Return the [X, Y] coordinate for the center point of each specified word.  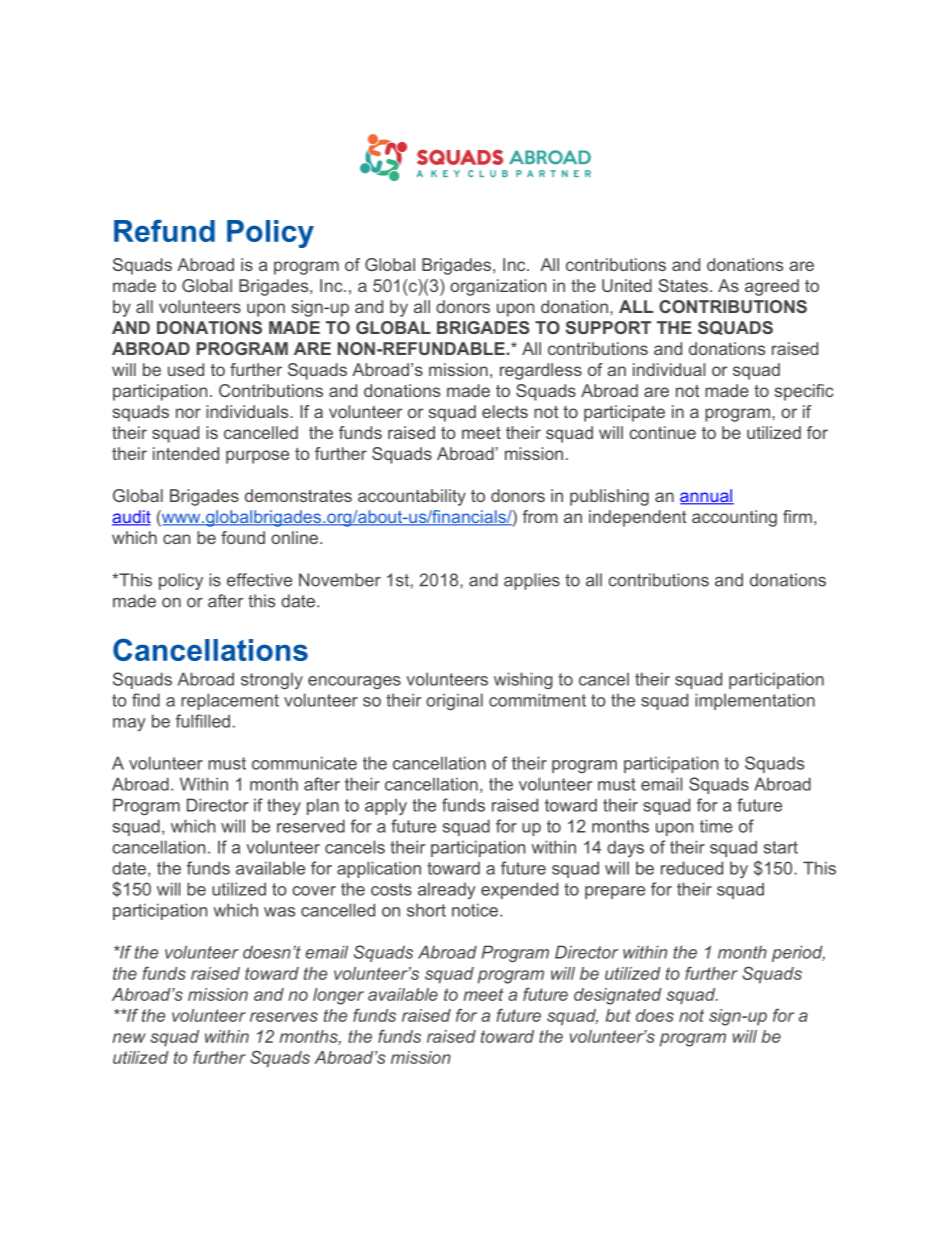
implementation [755, 701]
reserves [284, 1017]
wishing [523, 680]
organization [498, 287]
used [186, 369]
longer [338, 996]
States [683, 285]
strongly [272, 680]
